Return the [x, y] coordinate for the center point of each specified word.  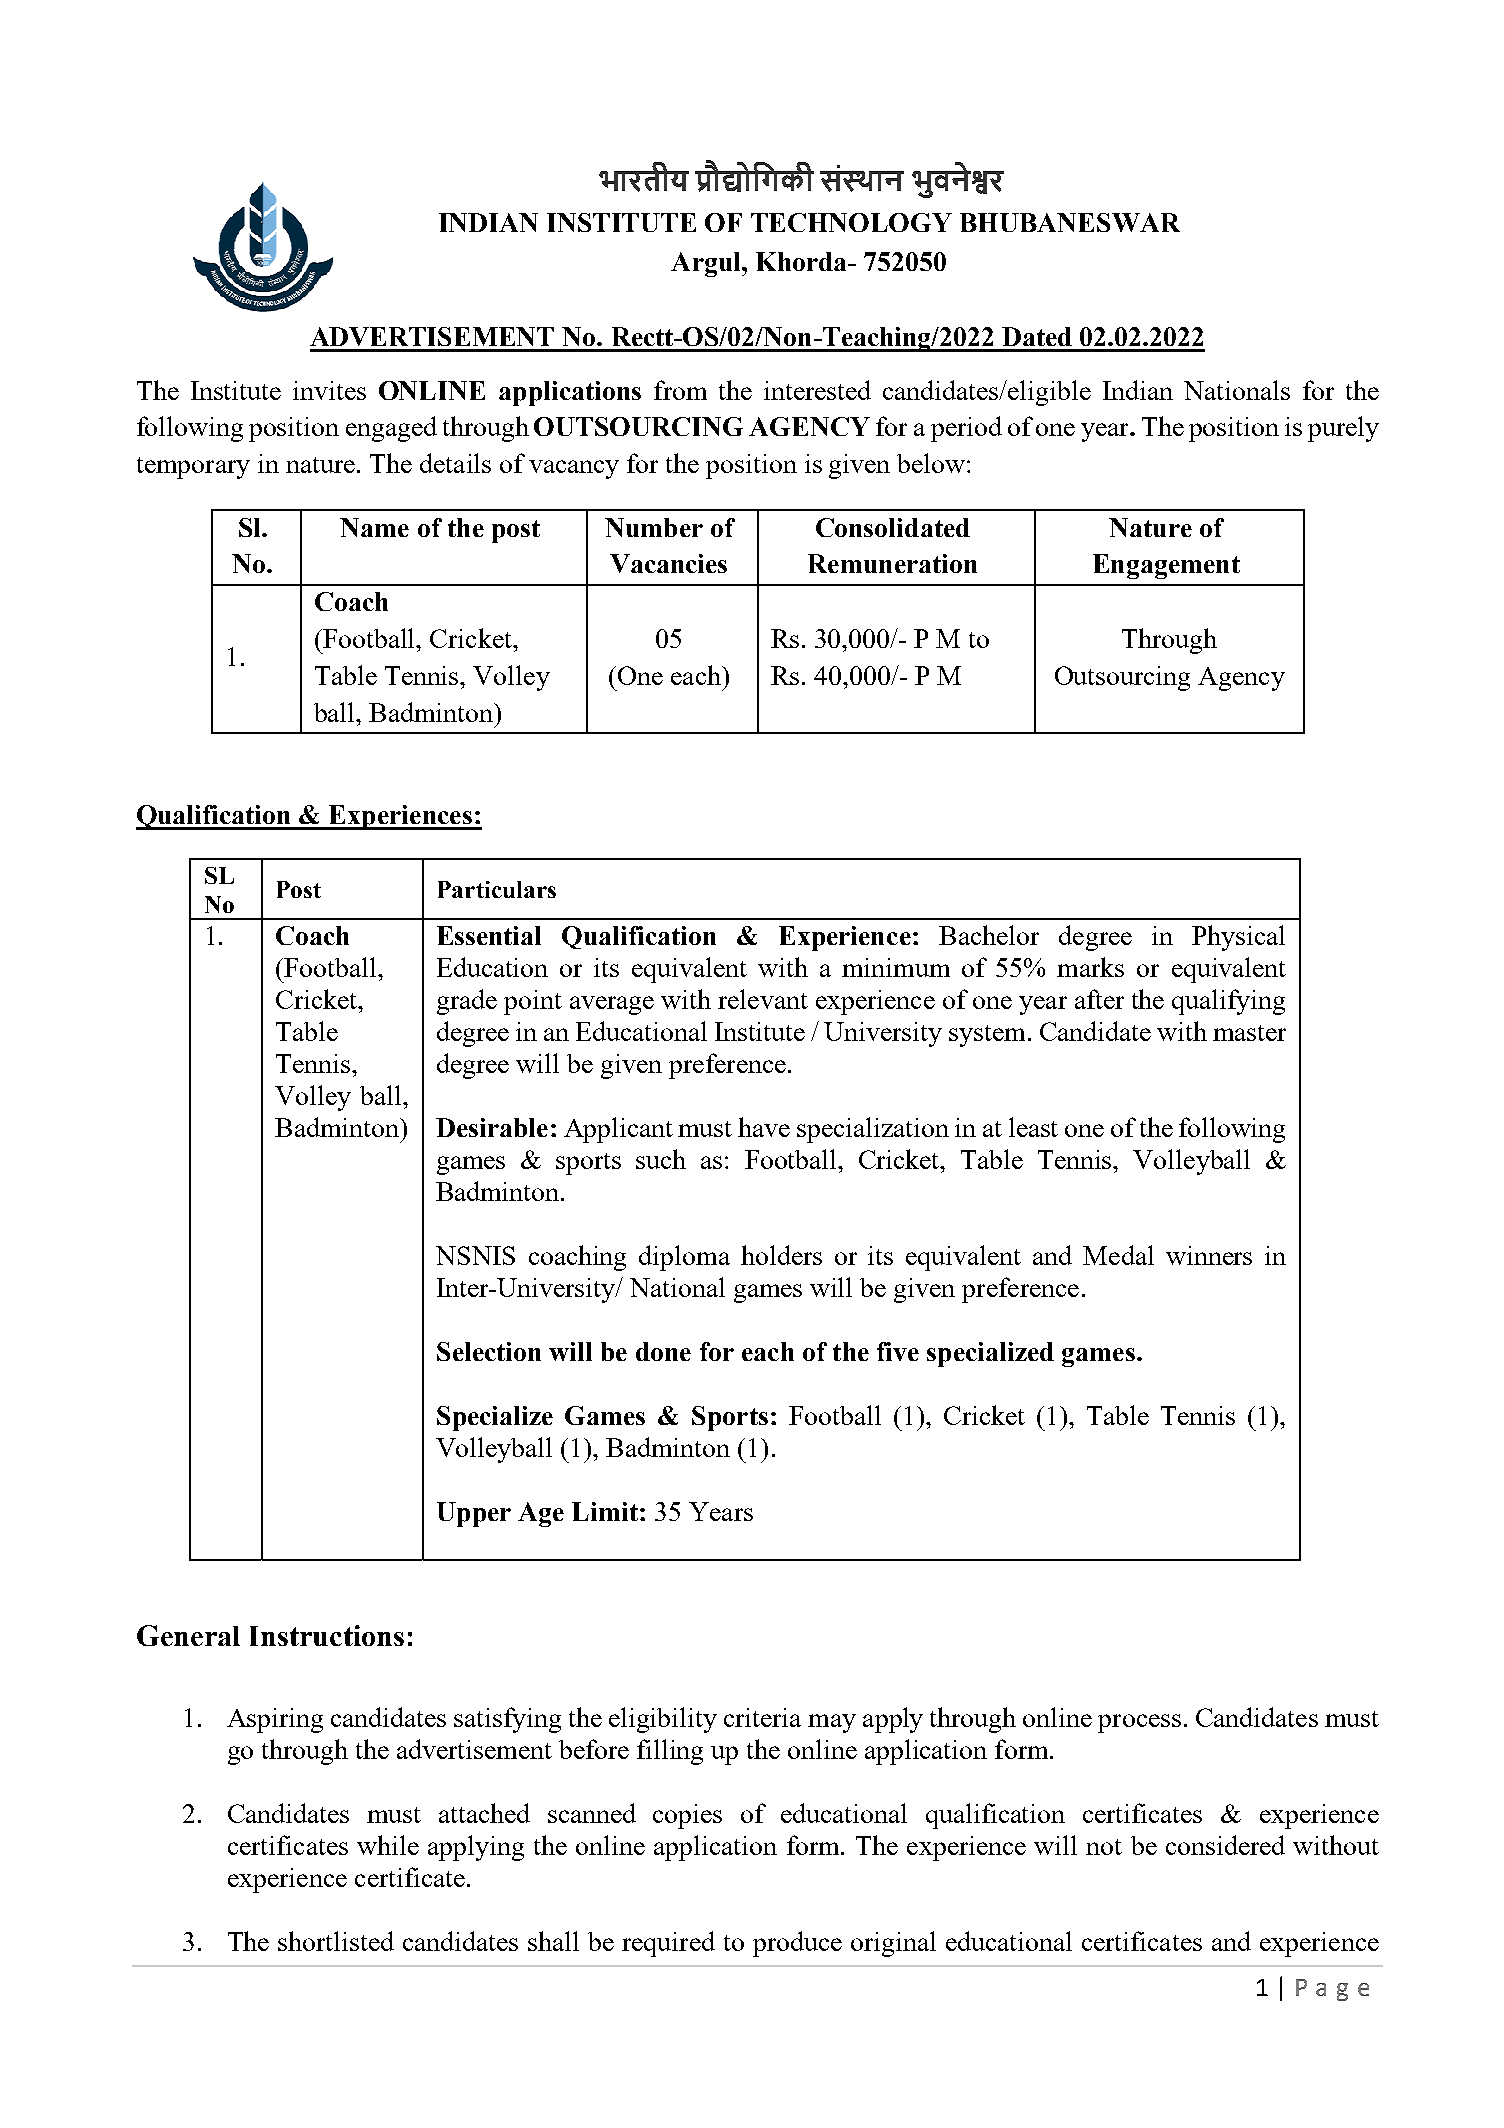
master [1249, 1033]
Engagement [1166, 566]
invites [329, 390]
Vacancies [668, 563]
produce [797, 1944]
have [764, 1127]
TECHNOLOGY [851, 222]
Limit [605, 1511]
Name [374, 527]
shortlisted [336, 1941]
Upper [474, 1514]
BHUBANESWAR [1070, 222]
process [1139, 1723]
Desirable [492, 1127]
